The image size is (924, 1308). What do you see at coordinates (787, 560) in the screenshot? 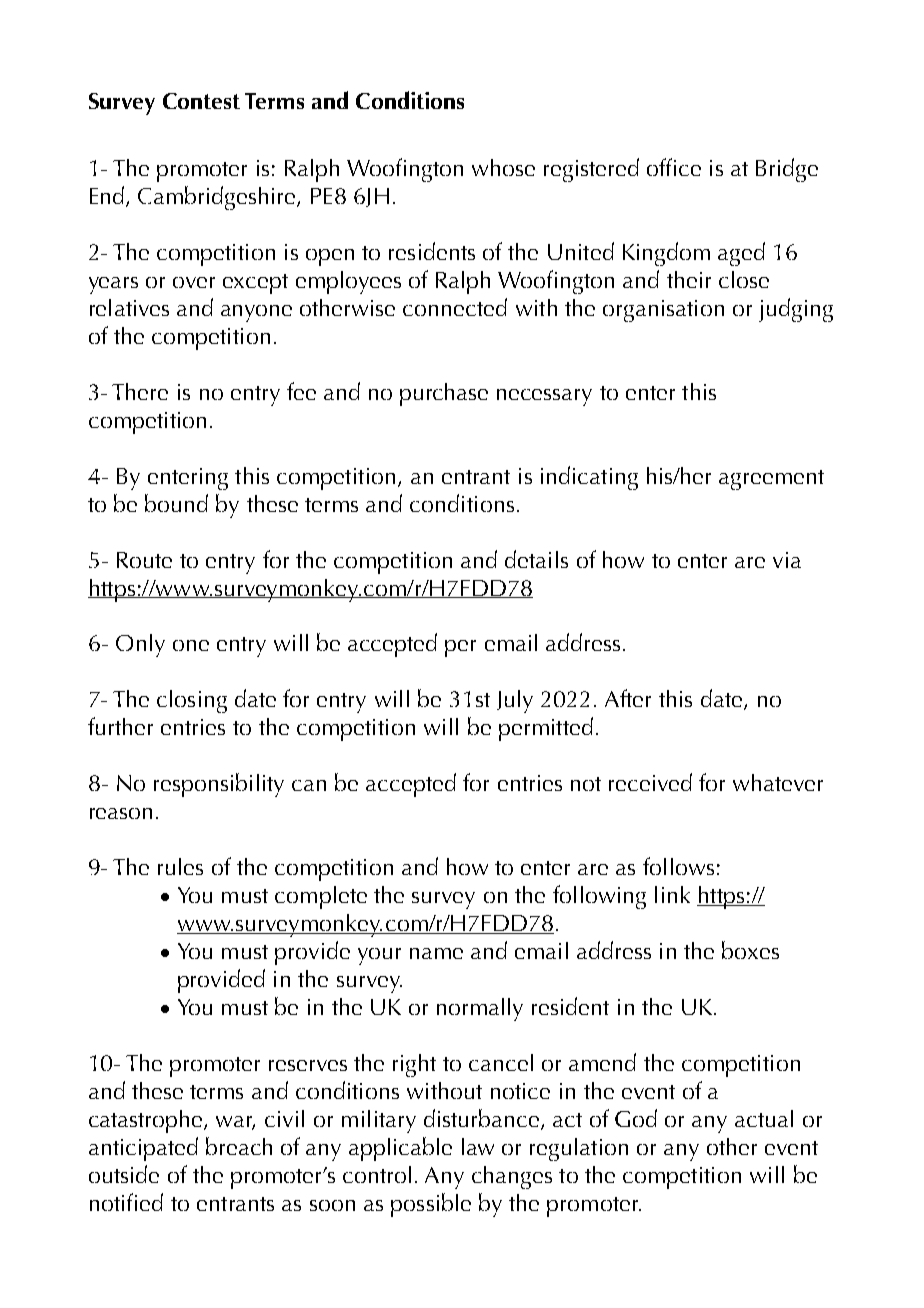
I see `via` at bounding box center [787, 560].
